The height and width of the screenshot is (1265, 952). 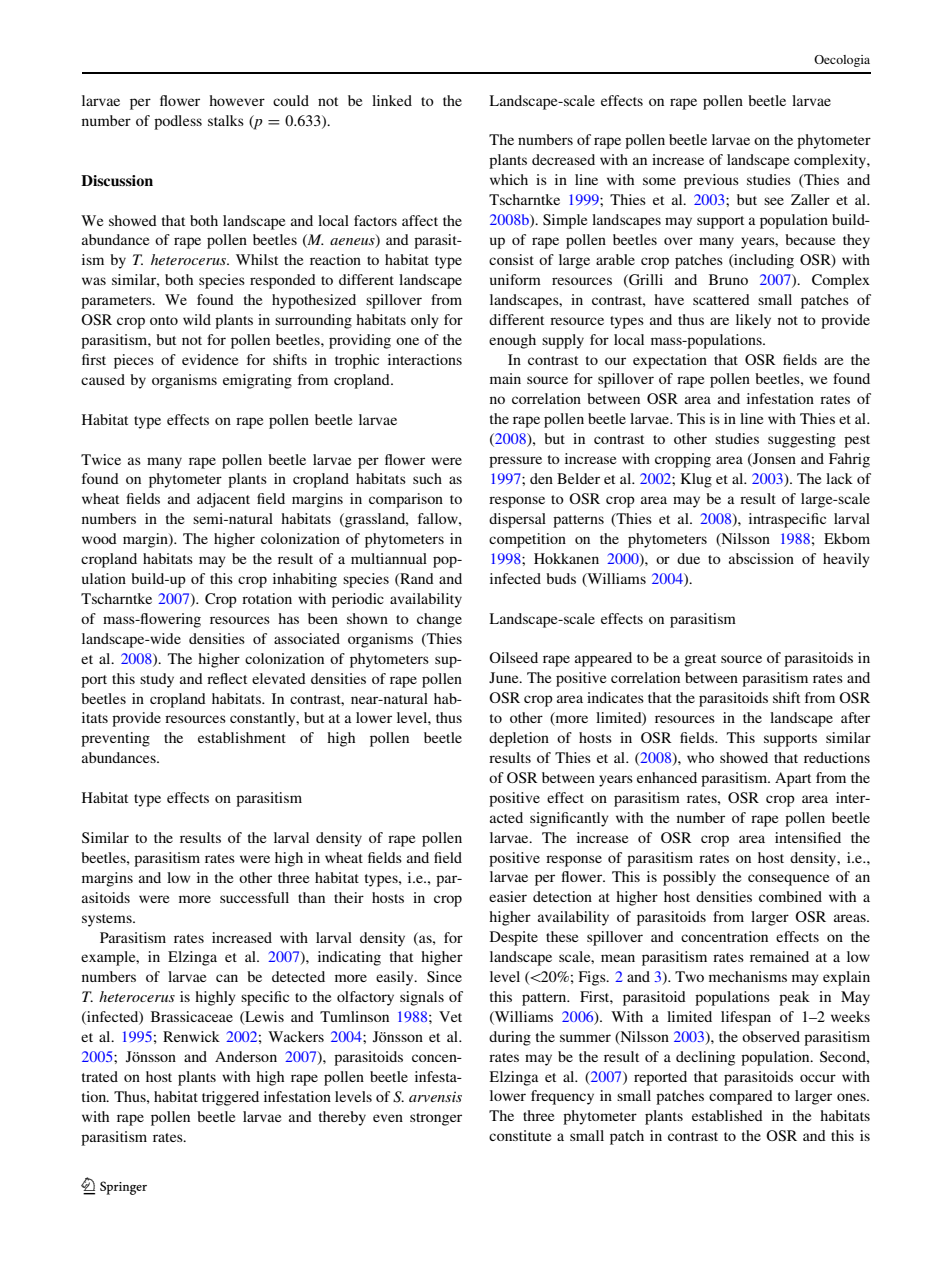 I want to click on stronger, so click(x=436, y=1119).
